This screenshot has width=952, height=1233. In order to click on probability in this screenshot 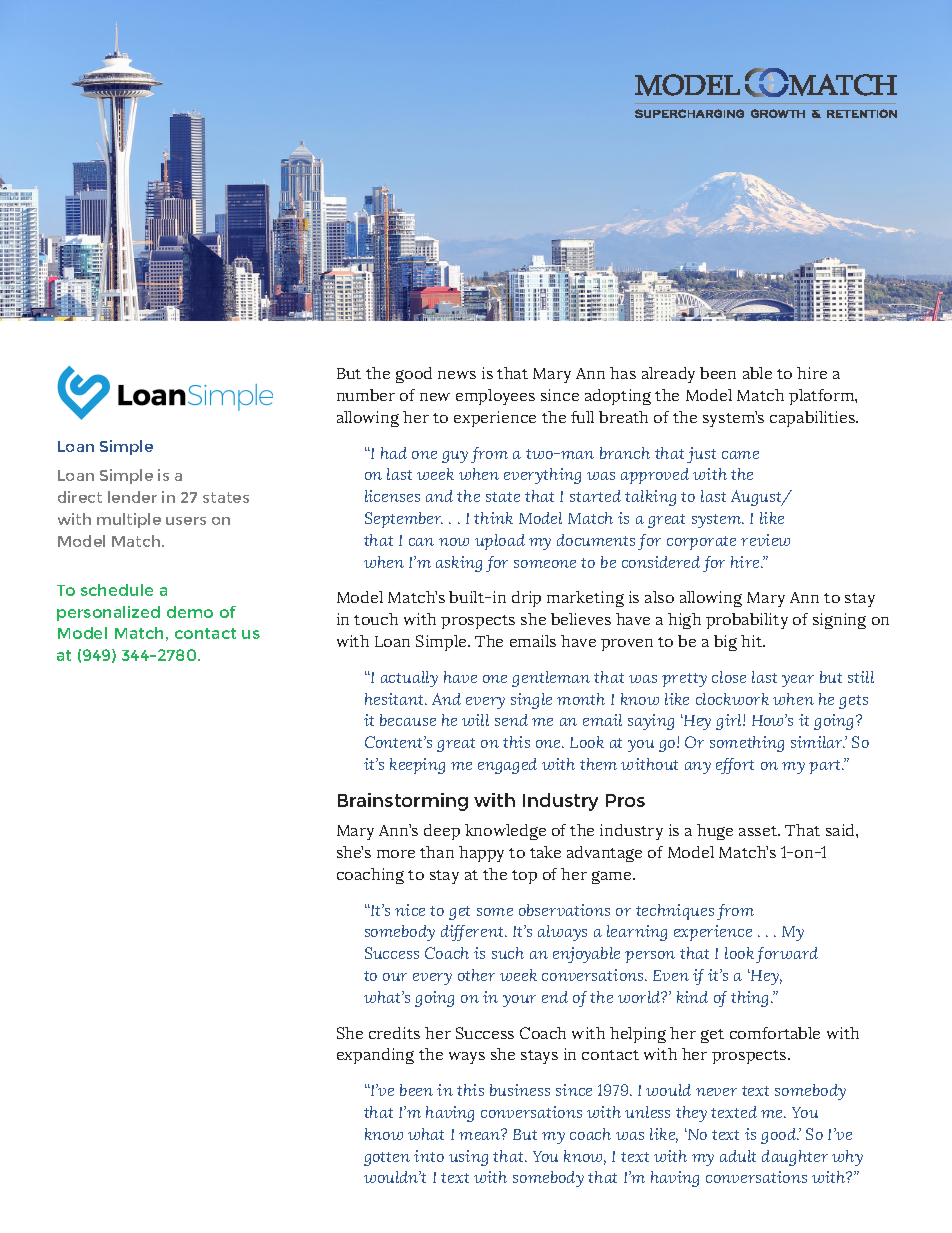, I will do `click(747, 621)`.
